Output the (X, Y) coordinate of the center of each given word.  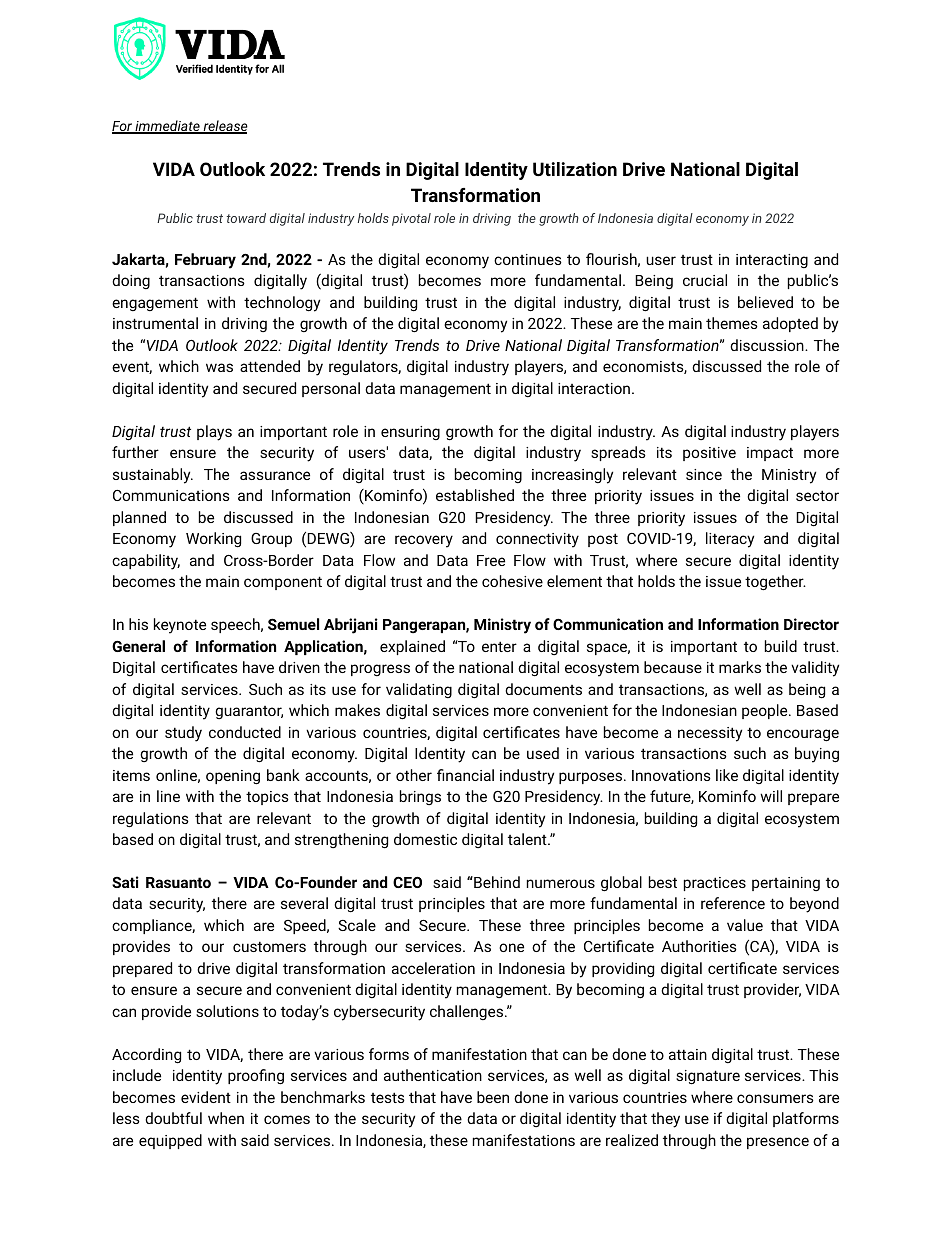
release (224, 127)
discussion (768, 345)
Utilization (575, 169)
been (493, 1097)
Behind (496, 882)
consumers (775, 1098)
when (226, 1118)
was (219, 367)
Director (811, 624)
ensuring (410, 433)
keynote (180, 626)
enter (499, 646)
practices (715, 884)
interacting (772, 261)
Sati (125, 882)
